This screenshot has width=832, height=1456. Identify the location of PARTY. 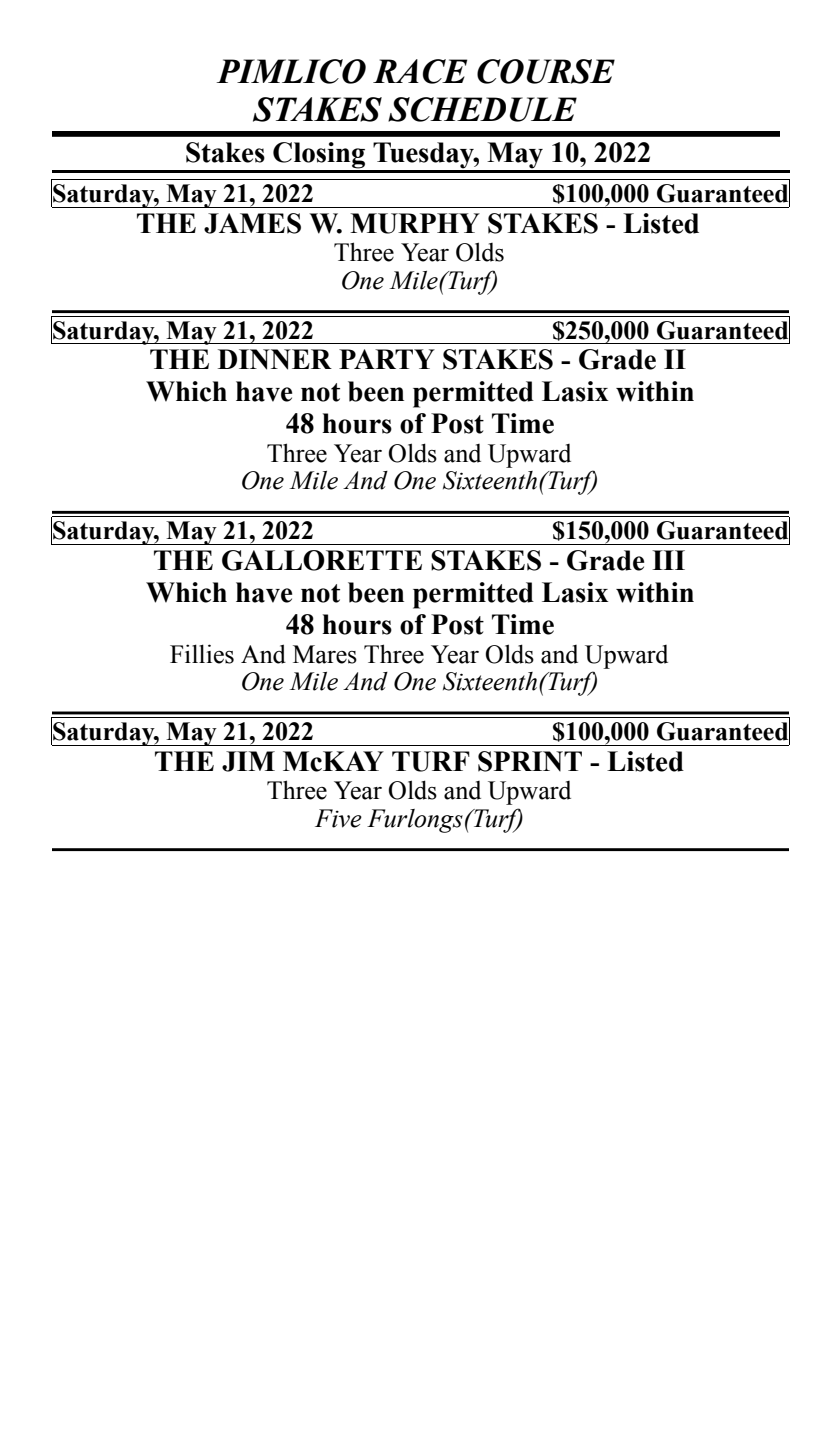
(387, 359).
